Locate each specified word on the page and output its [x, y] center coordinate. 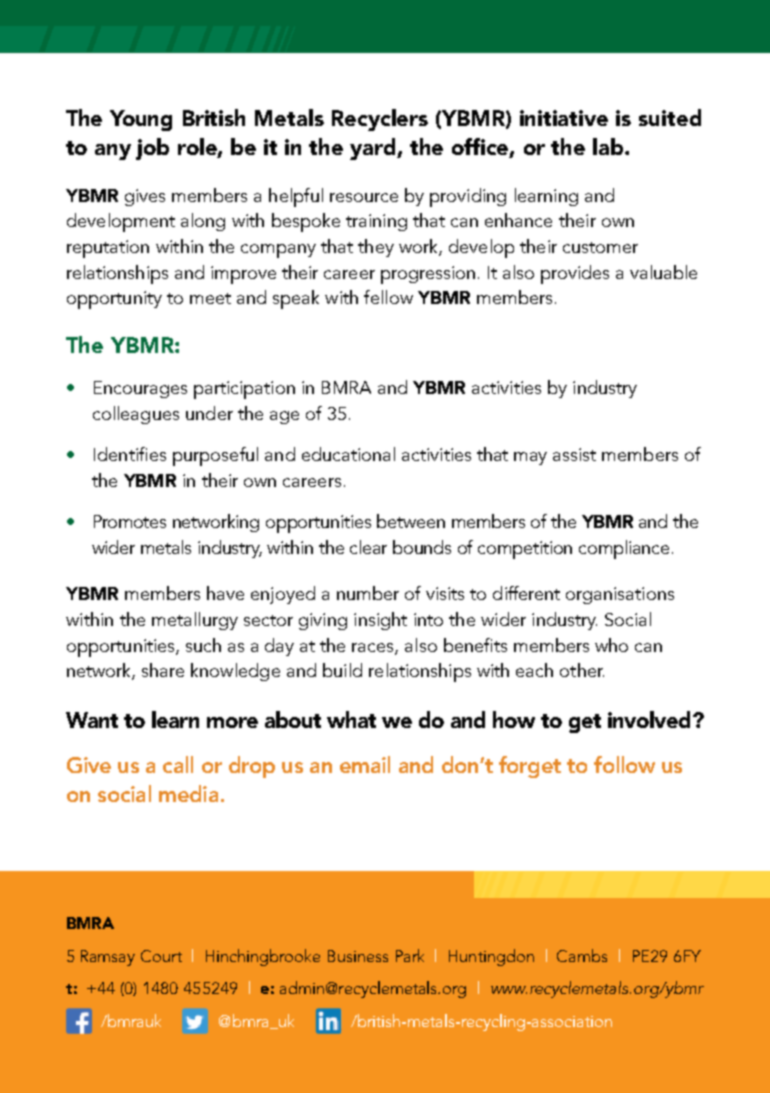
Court [161, 956]
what [351, 719]
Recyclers [380, 120]
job [152, 149]
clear [368, 547]
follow [624, 764]
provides [575, 274]
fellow [388, 297]
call [178, 764]
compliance [624, 549]
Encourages [140, 389]
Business [358, 956]
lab [609, 146]
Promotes [130, 521]
